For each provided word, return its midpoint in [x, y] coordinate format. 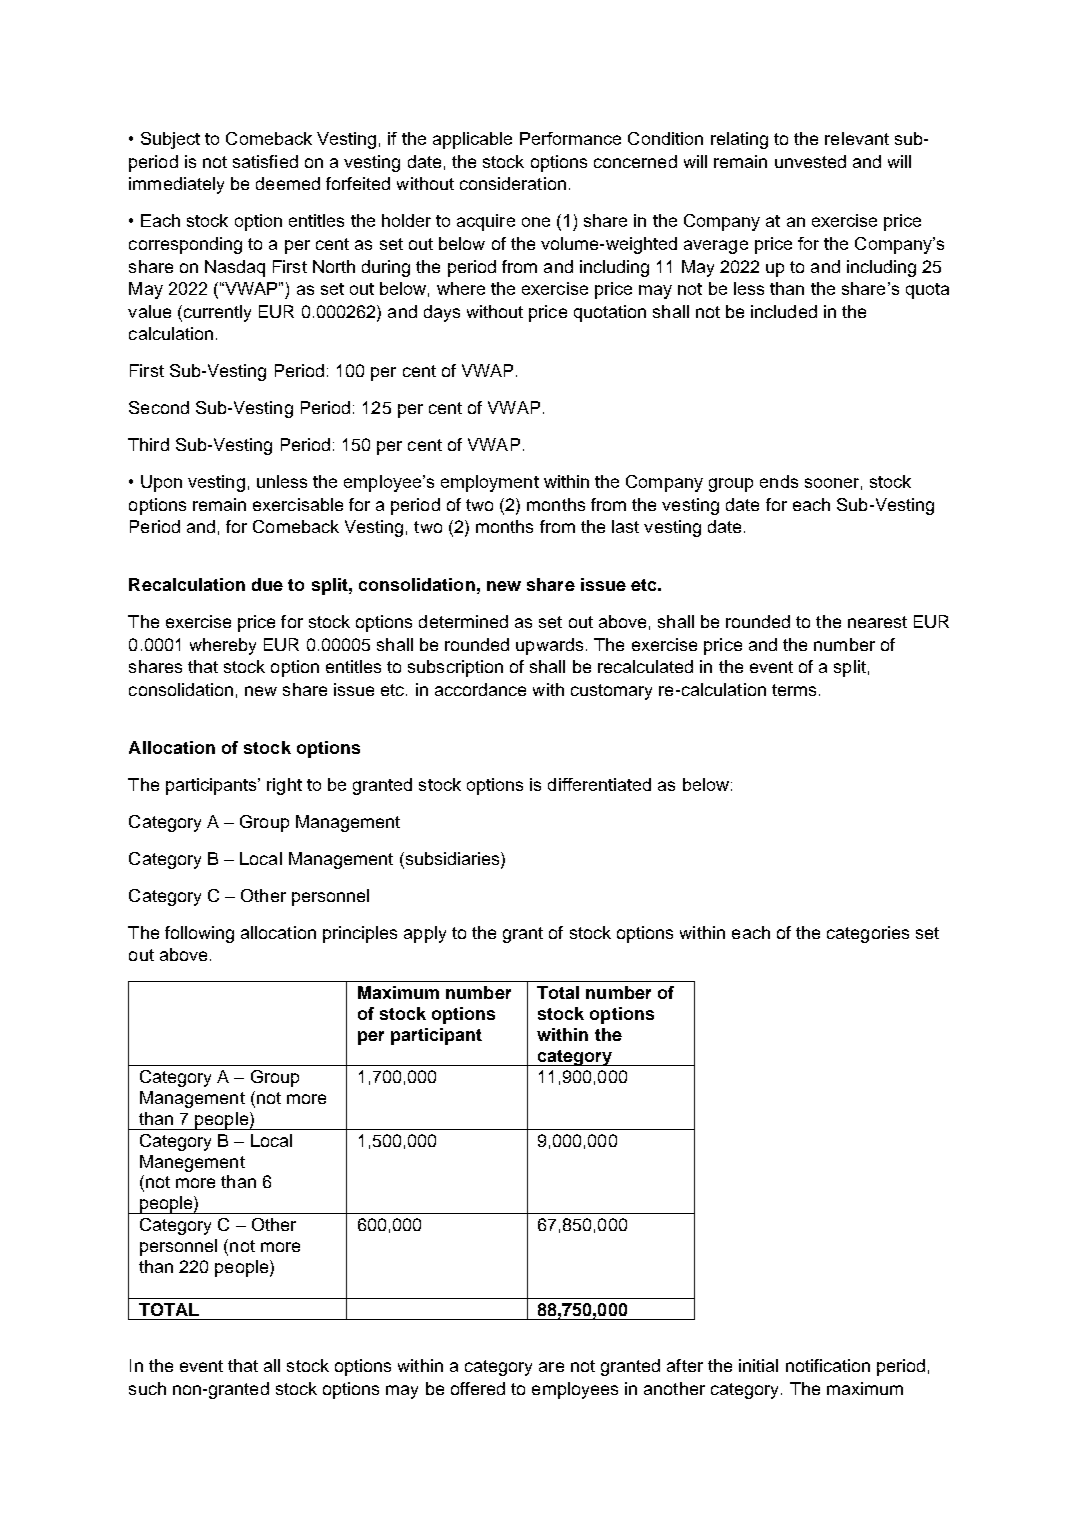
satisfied [265, 161]
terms [794, 690]
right [284, 786]
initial [758, 1365]
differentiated [599, 784]
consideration [513, 183]
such [147, 1388]
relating [739, 140]
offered [478, 1388]
